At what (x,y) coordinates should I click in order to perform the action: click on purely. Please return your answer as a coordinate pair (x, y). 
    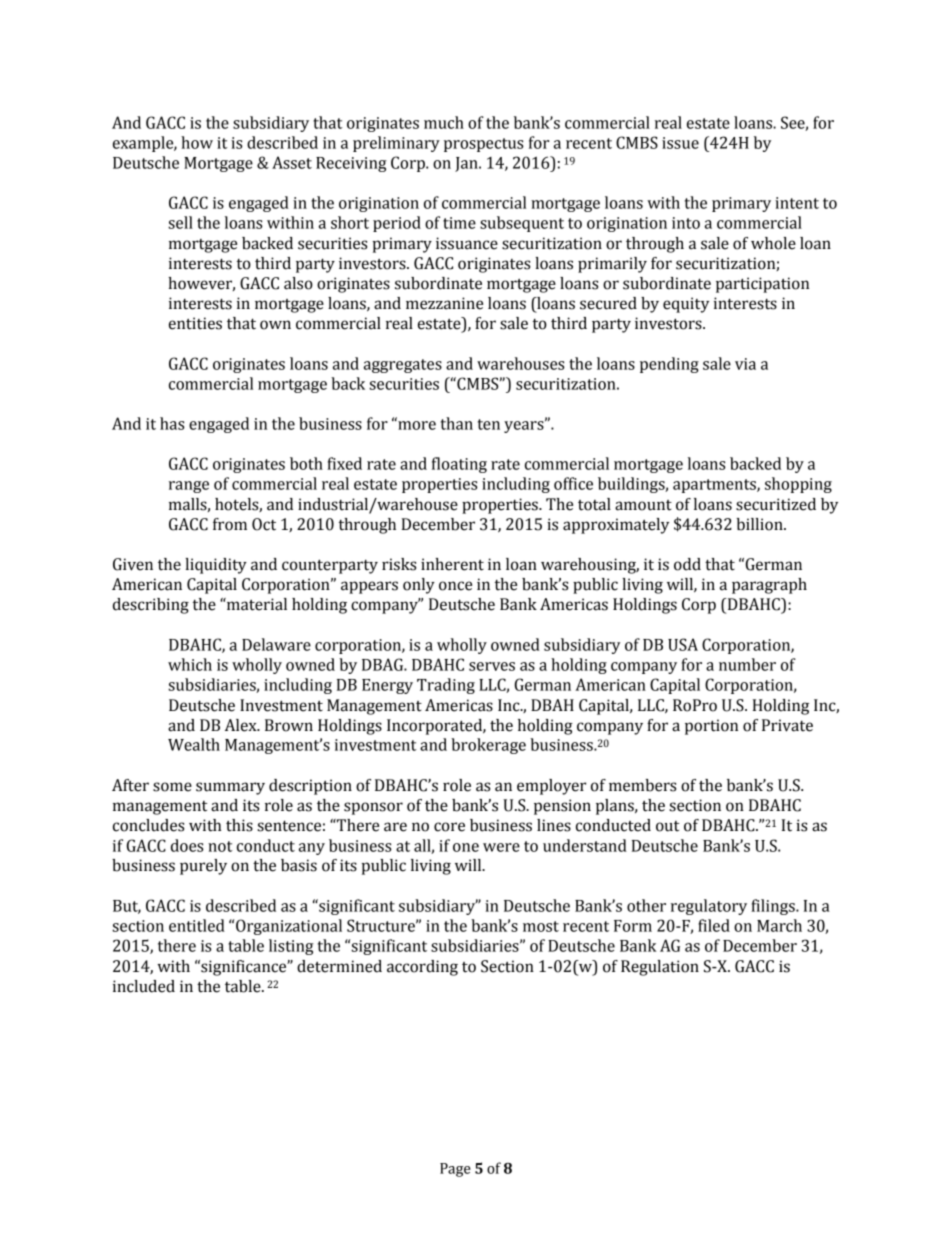
    Looking at the image, I should click on (203, 867).
